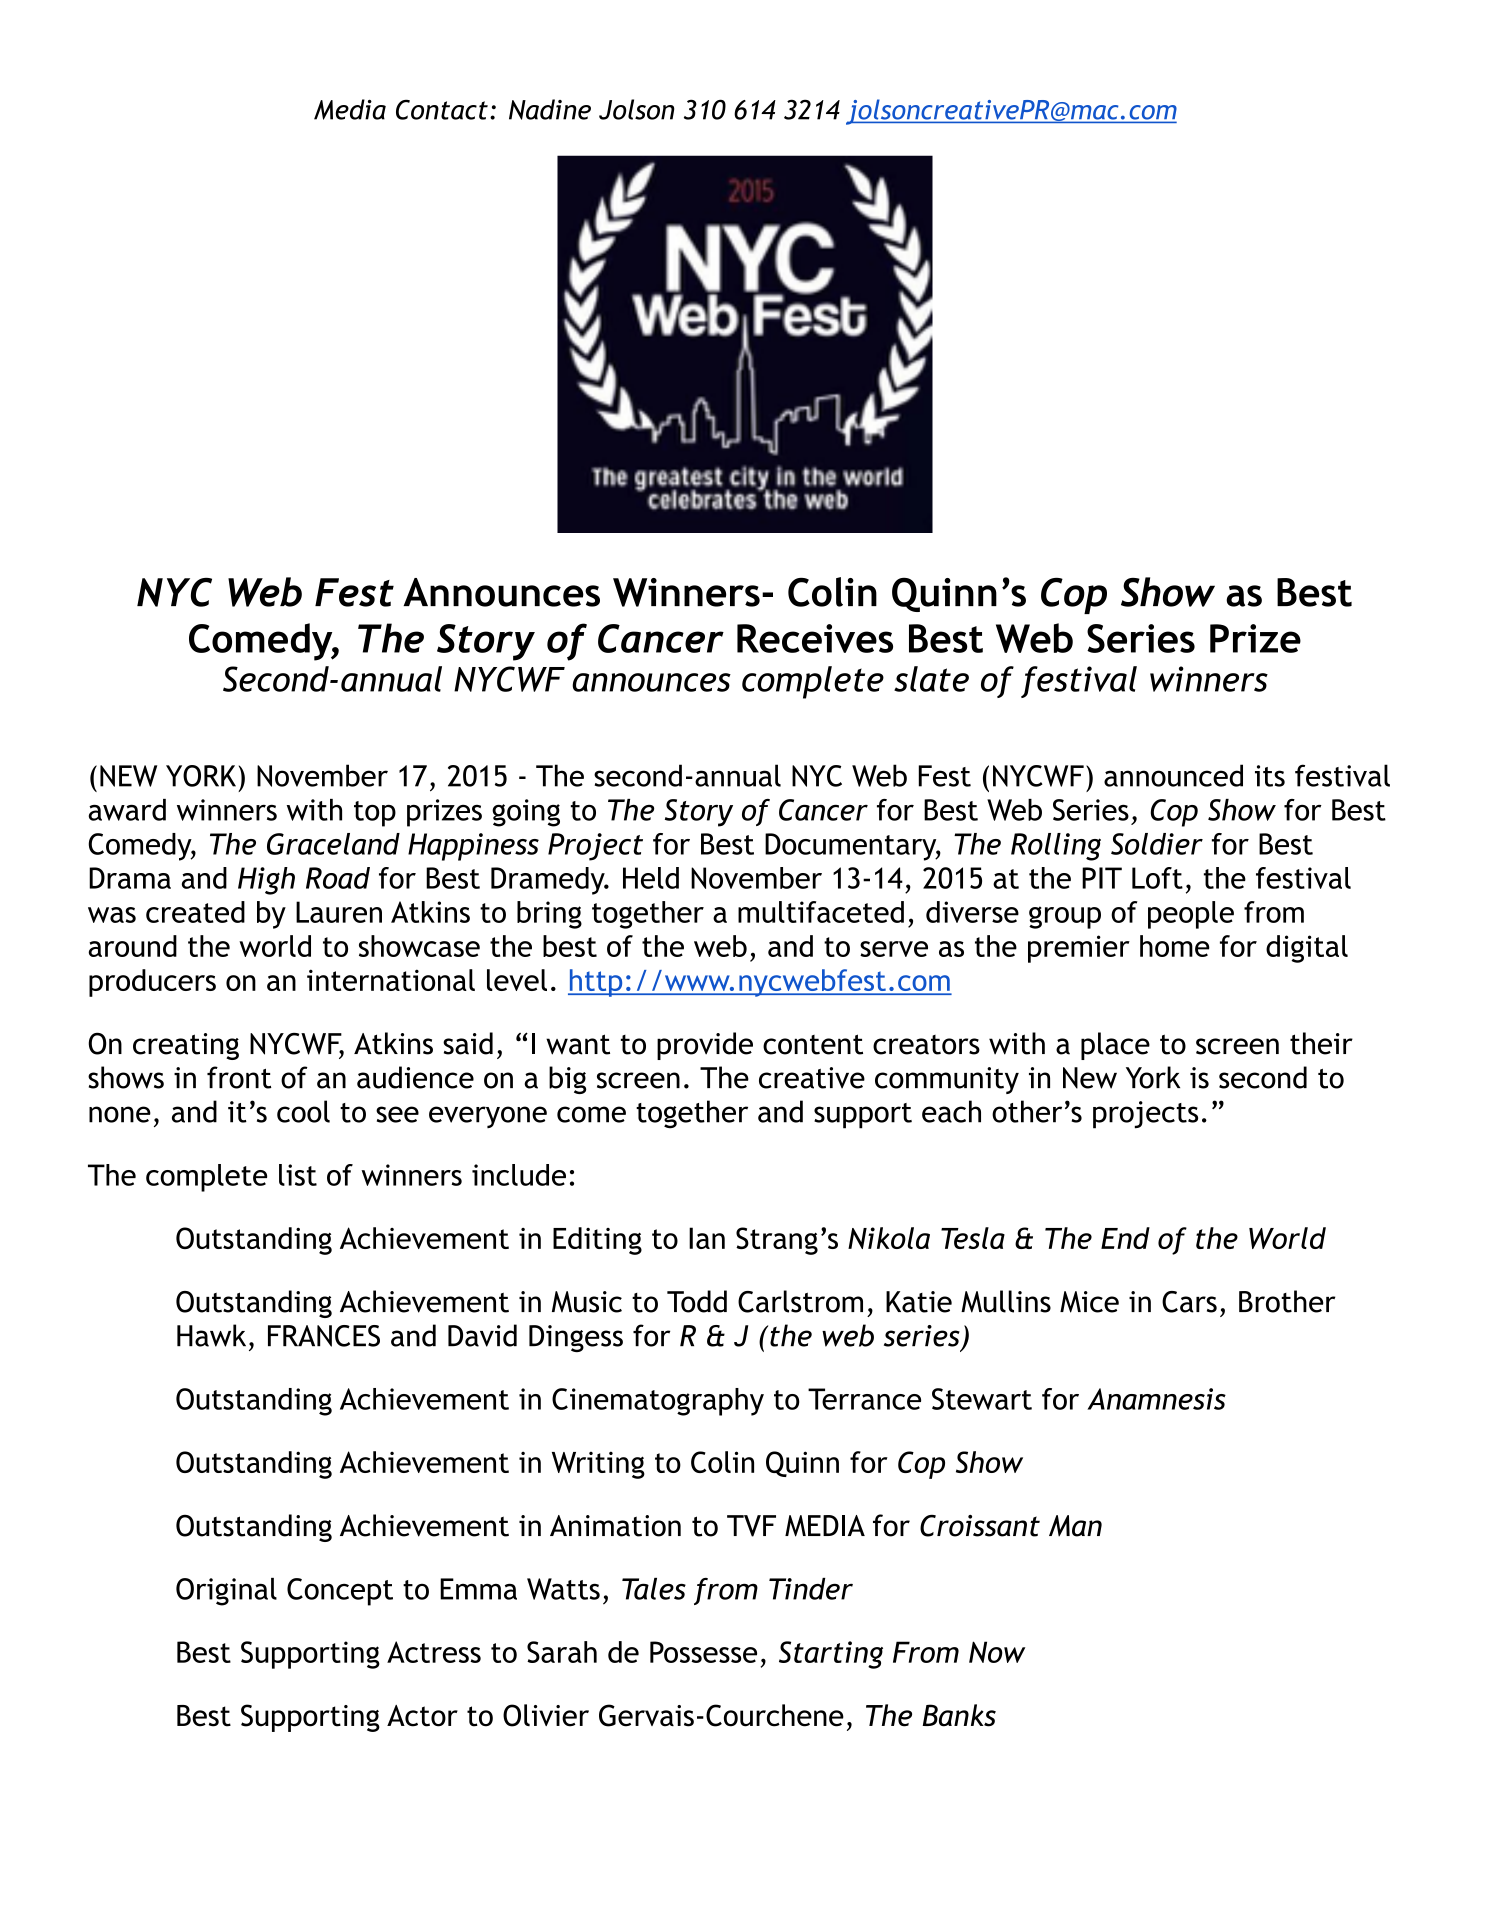 The width and height of the screenshot is (1490, 1928). I want to click on Nadine, so click(550, 109).
